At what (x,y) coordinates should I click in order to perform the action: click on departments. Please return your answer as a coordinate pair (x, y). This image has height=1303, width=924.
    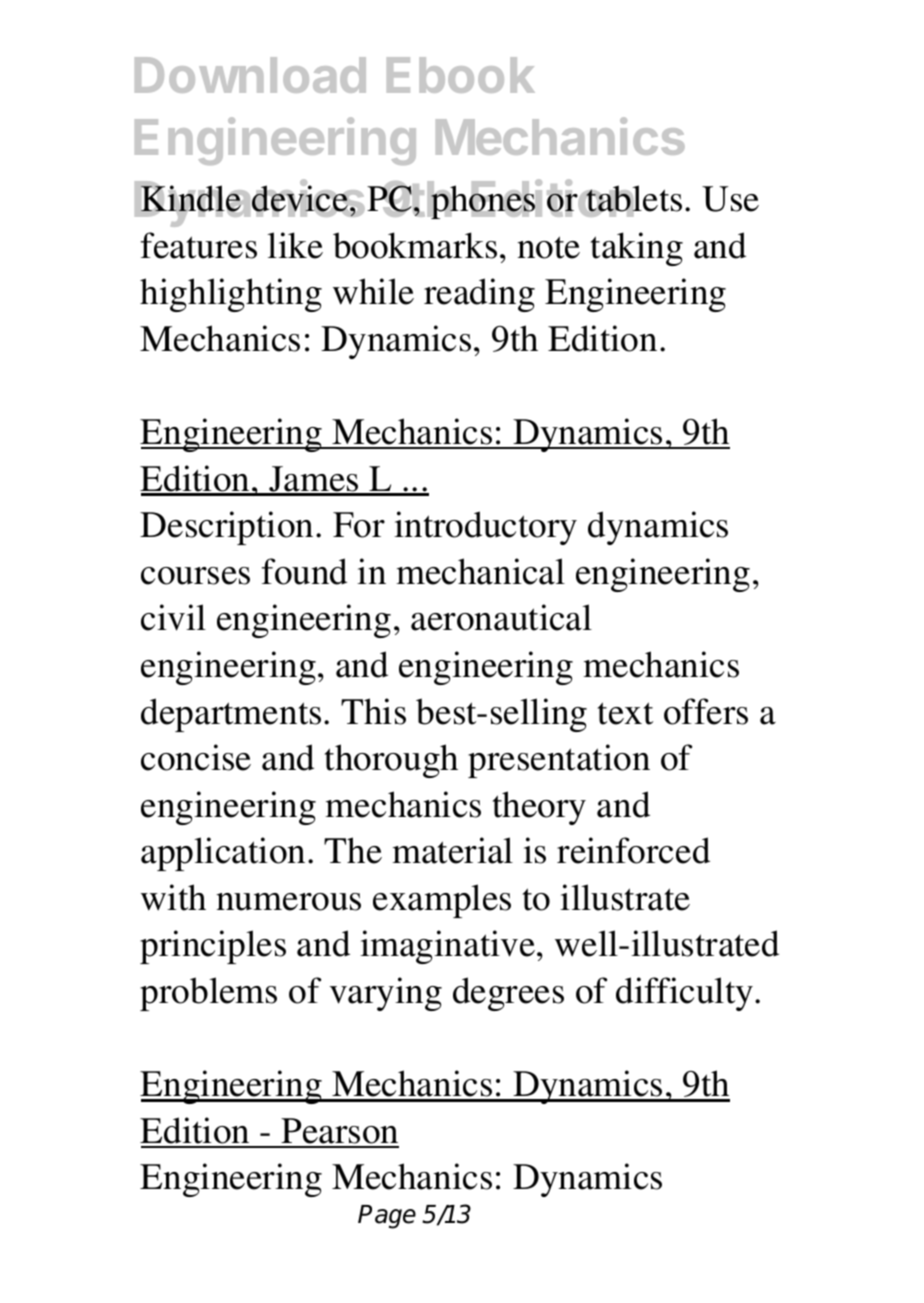
    Looking at the image, I should click on (231, 715).
